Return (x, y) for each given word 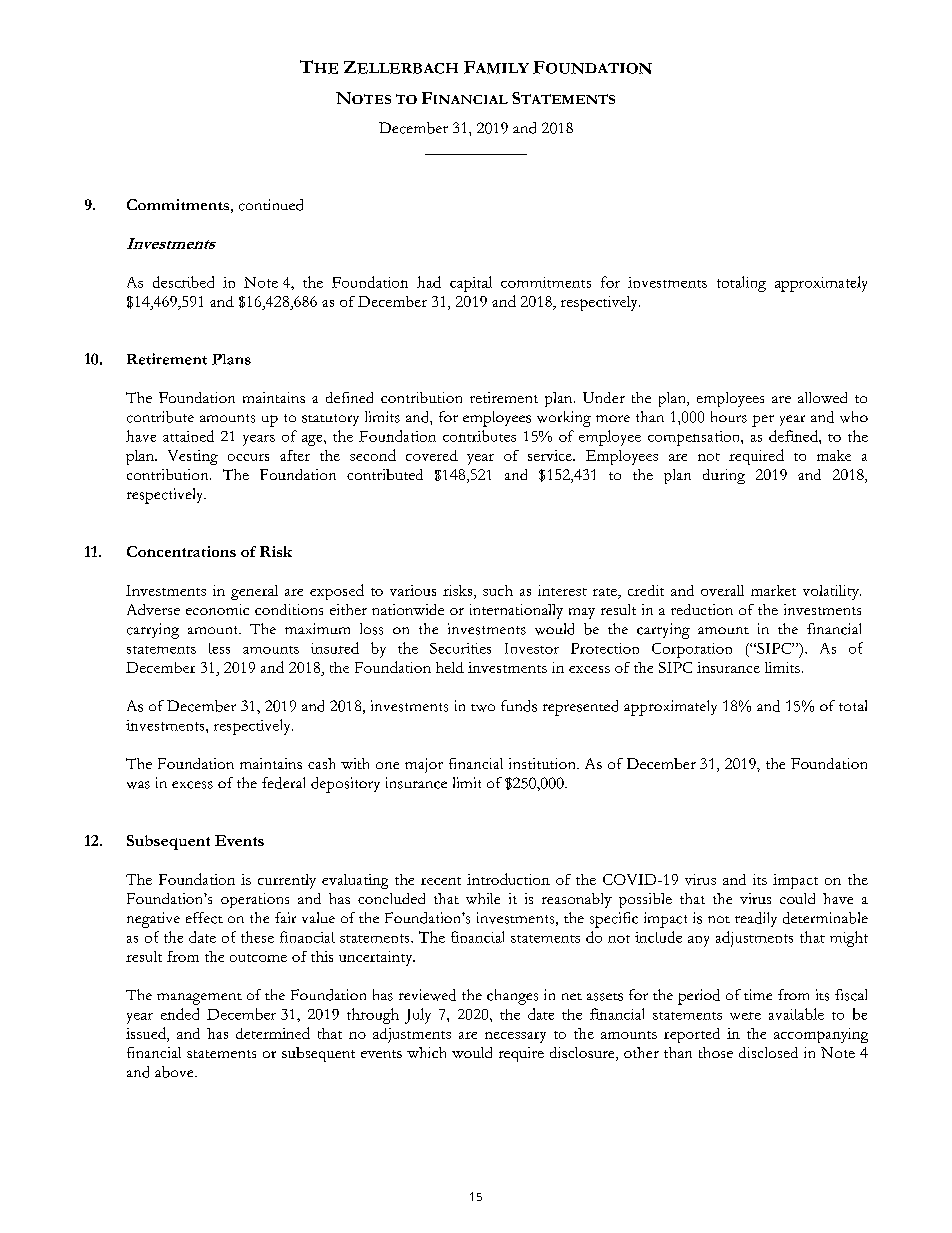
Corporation (692, 650)
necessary (515, 1037)
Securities (460, 648)
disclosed (768, 1052)
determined (273, 1033)
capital (471, 284)
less (219, 648)
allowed (822, 397)
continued (271, 205)
